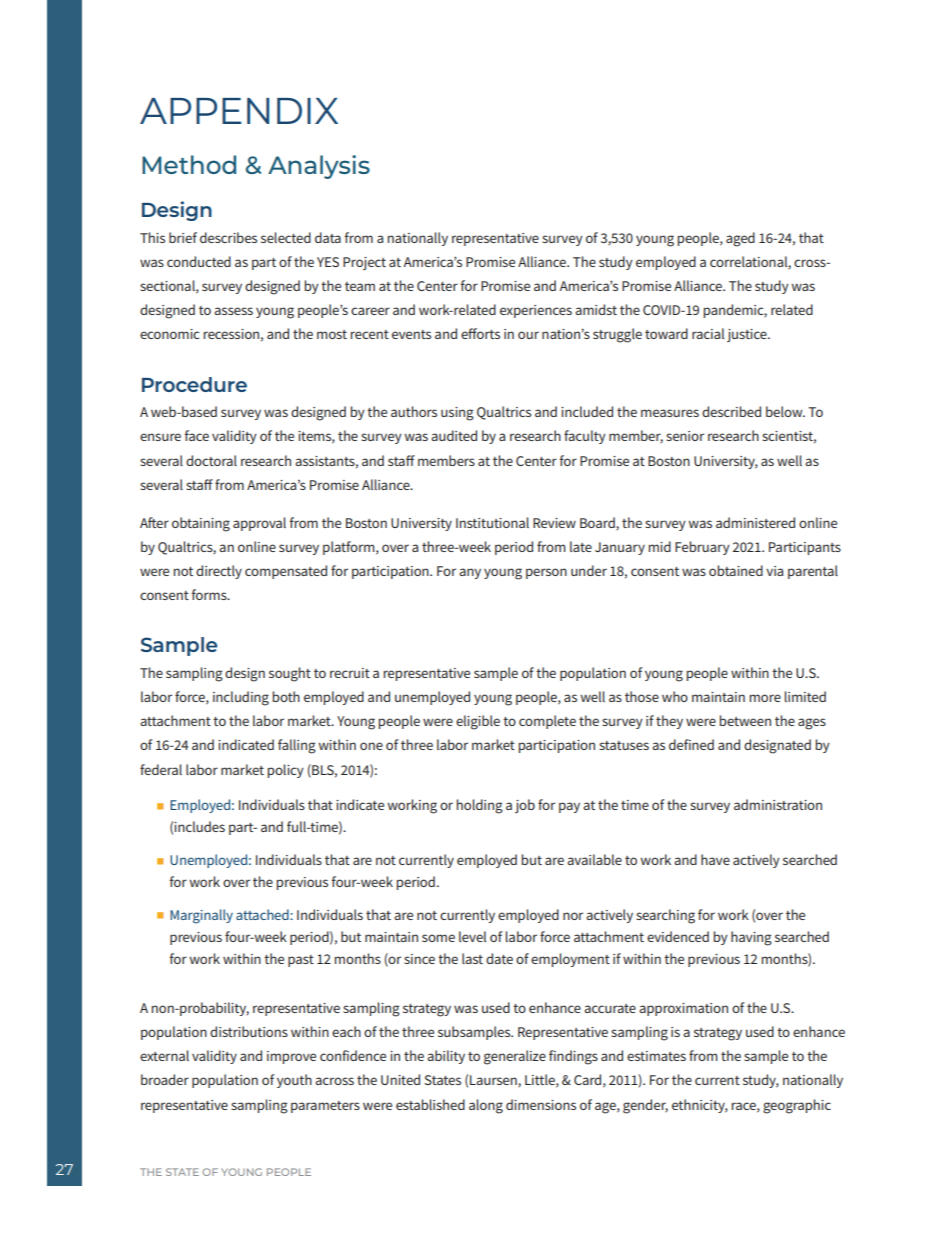  Describe the element at coordinates (210, 594) in the page. I see `forms` at that location.
